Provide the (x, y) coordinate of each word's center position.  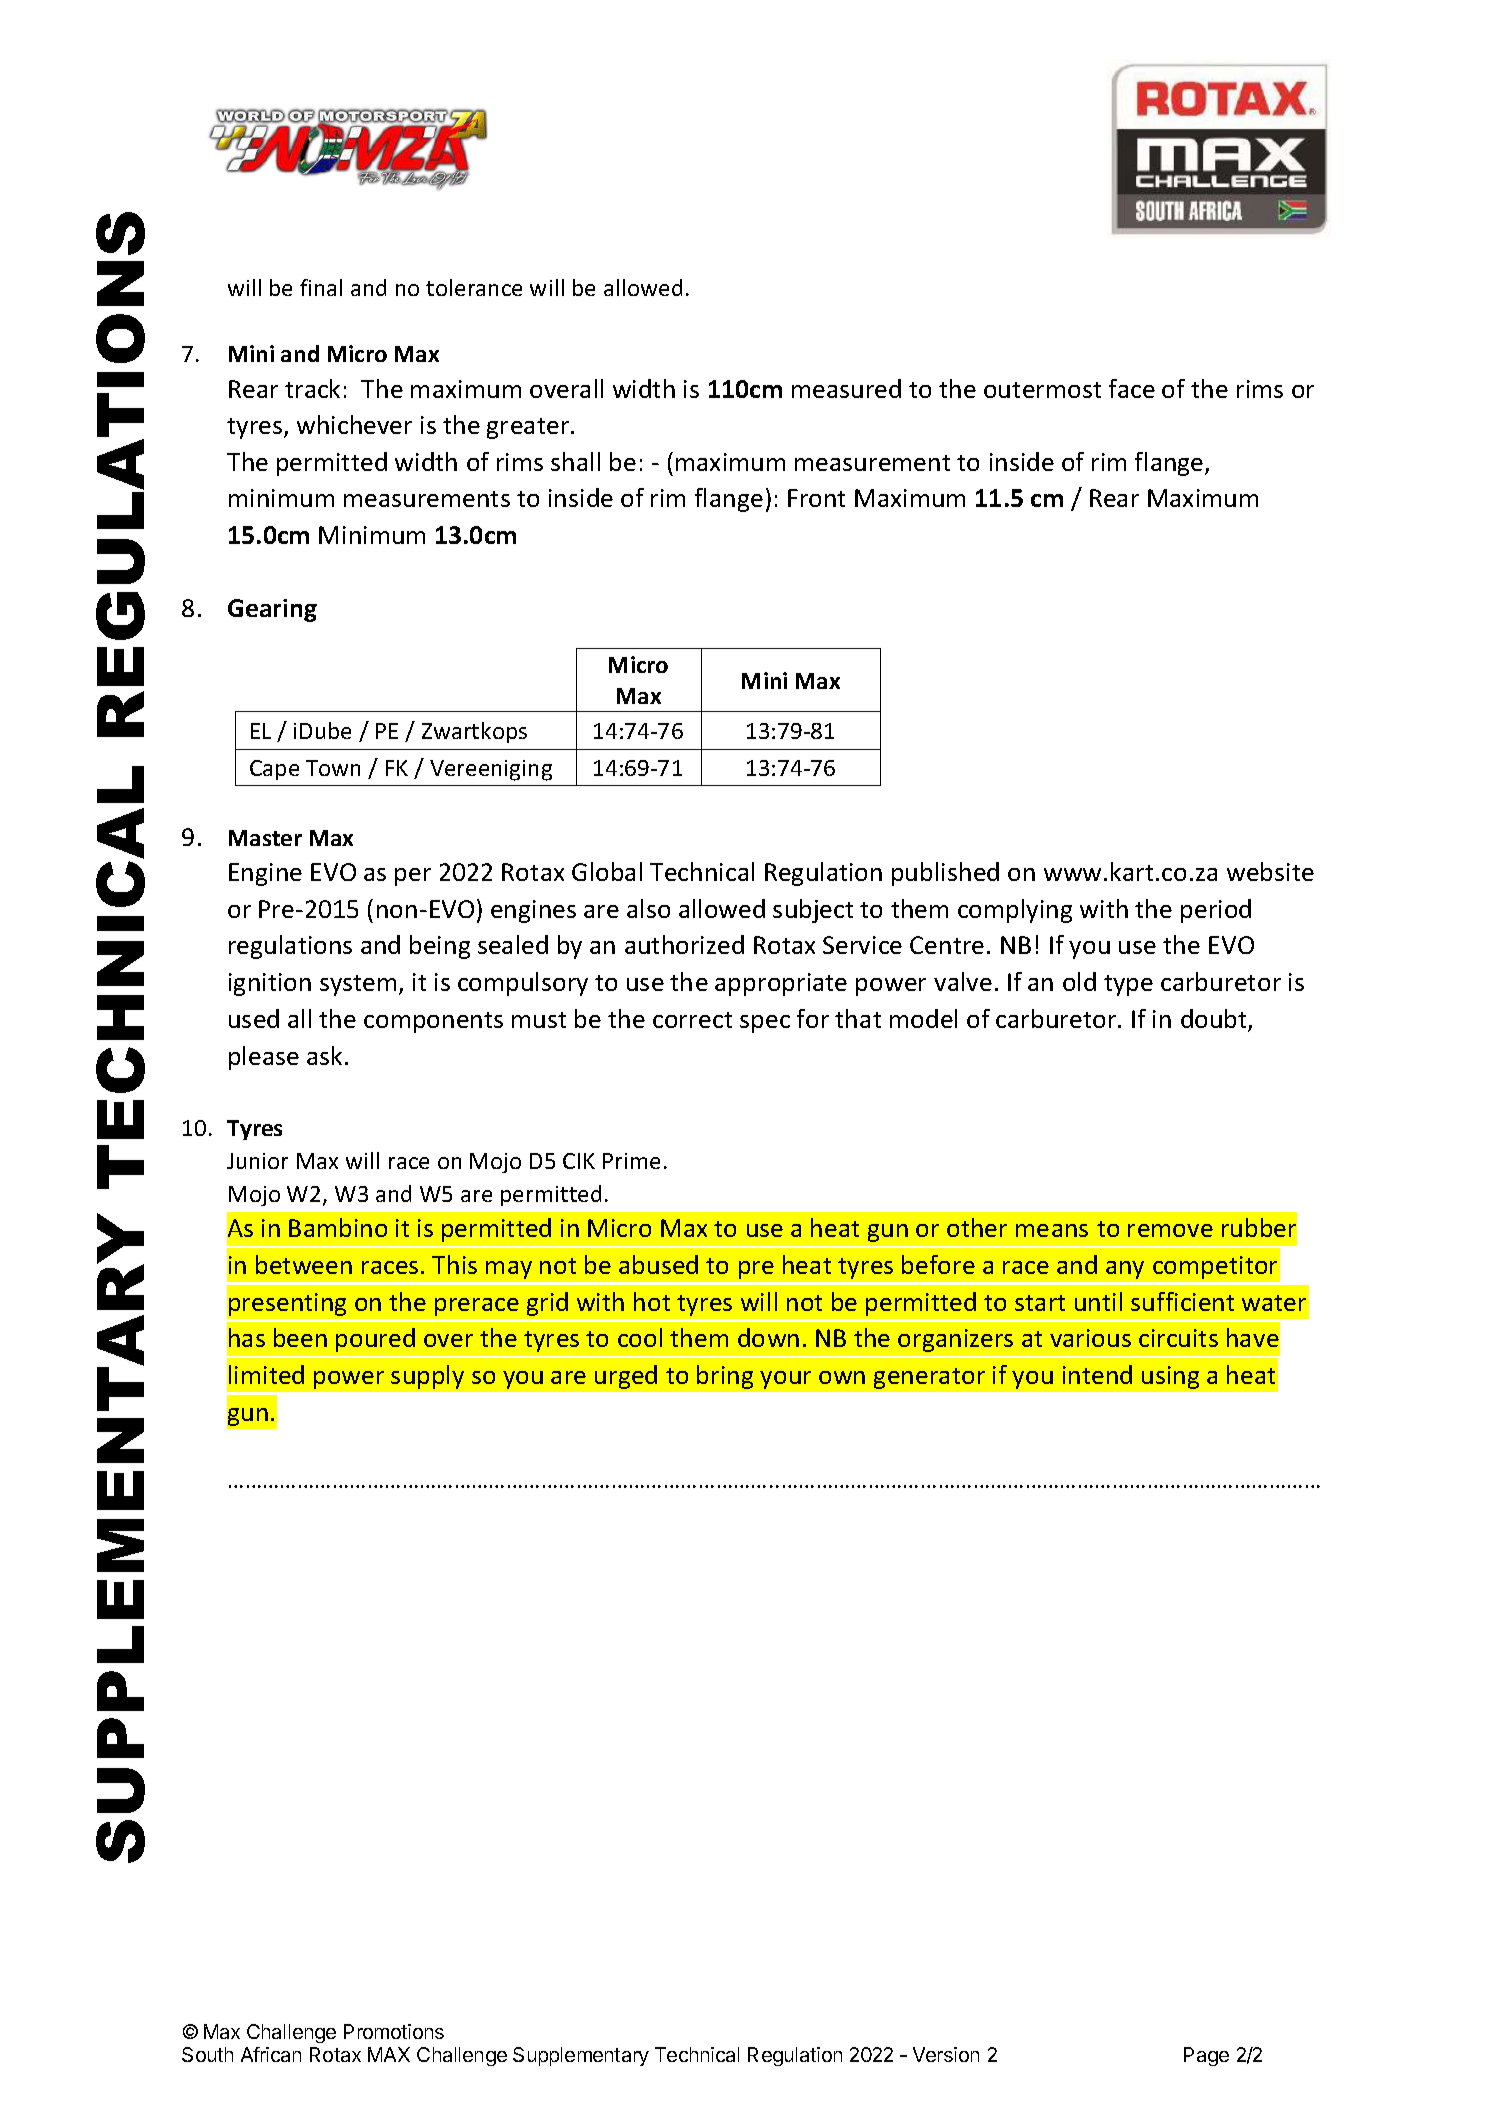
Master (265, 838)
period (1216, 911)
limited (266, 1374)
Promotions (394, 2031)
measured (846, 388)
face (1132, 388)
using (1170, 1377)
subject (813, 911)
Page (1206, 2056)
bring (725, 1377)
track (312, 388)
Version (946, 2054)
